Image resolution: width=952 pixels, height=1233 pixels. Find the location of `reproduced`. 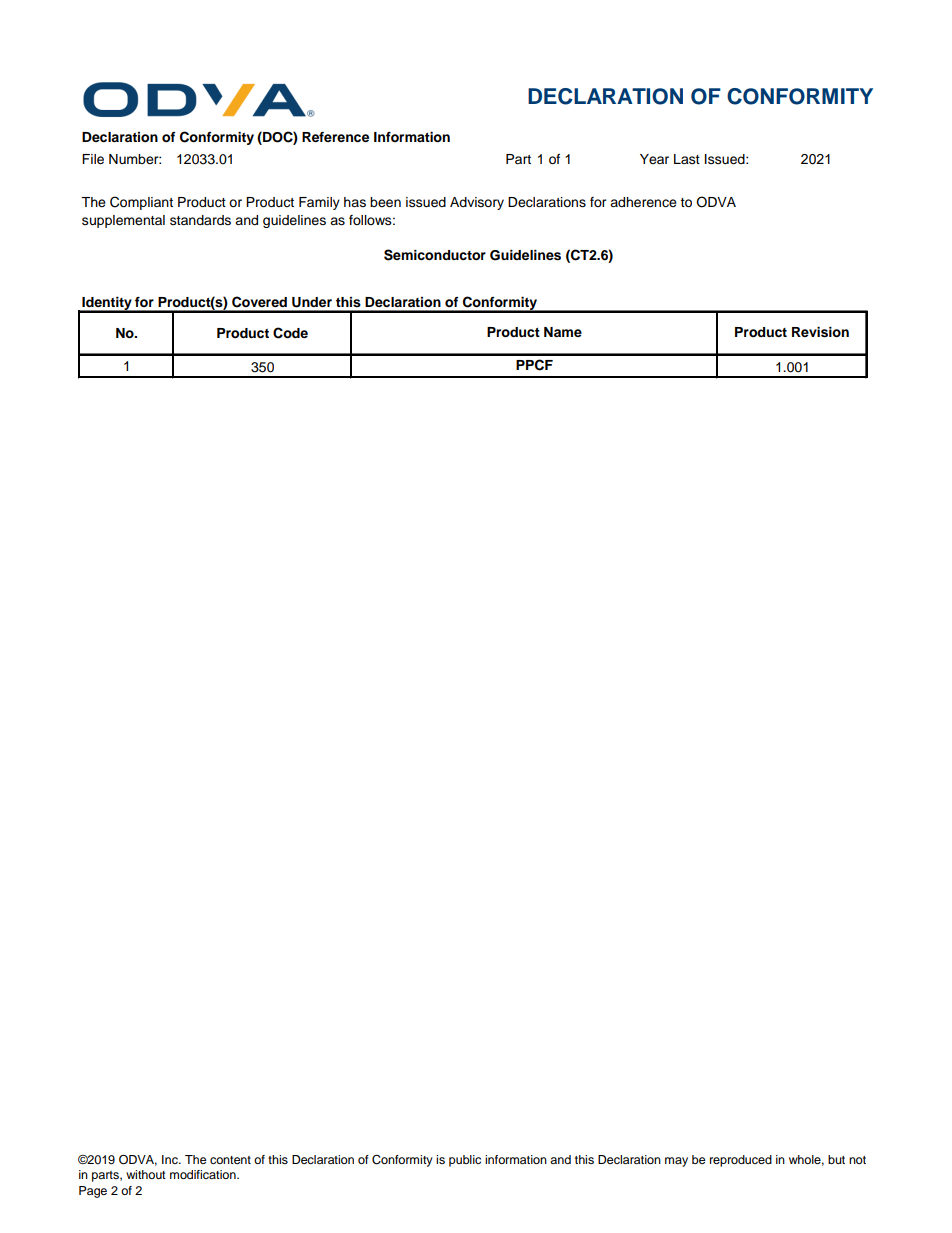

reproduced is located at coordinates (741, 1161).
